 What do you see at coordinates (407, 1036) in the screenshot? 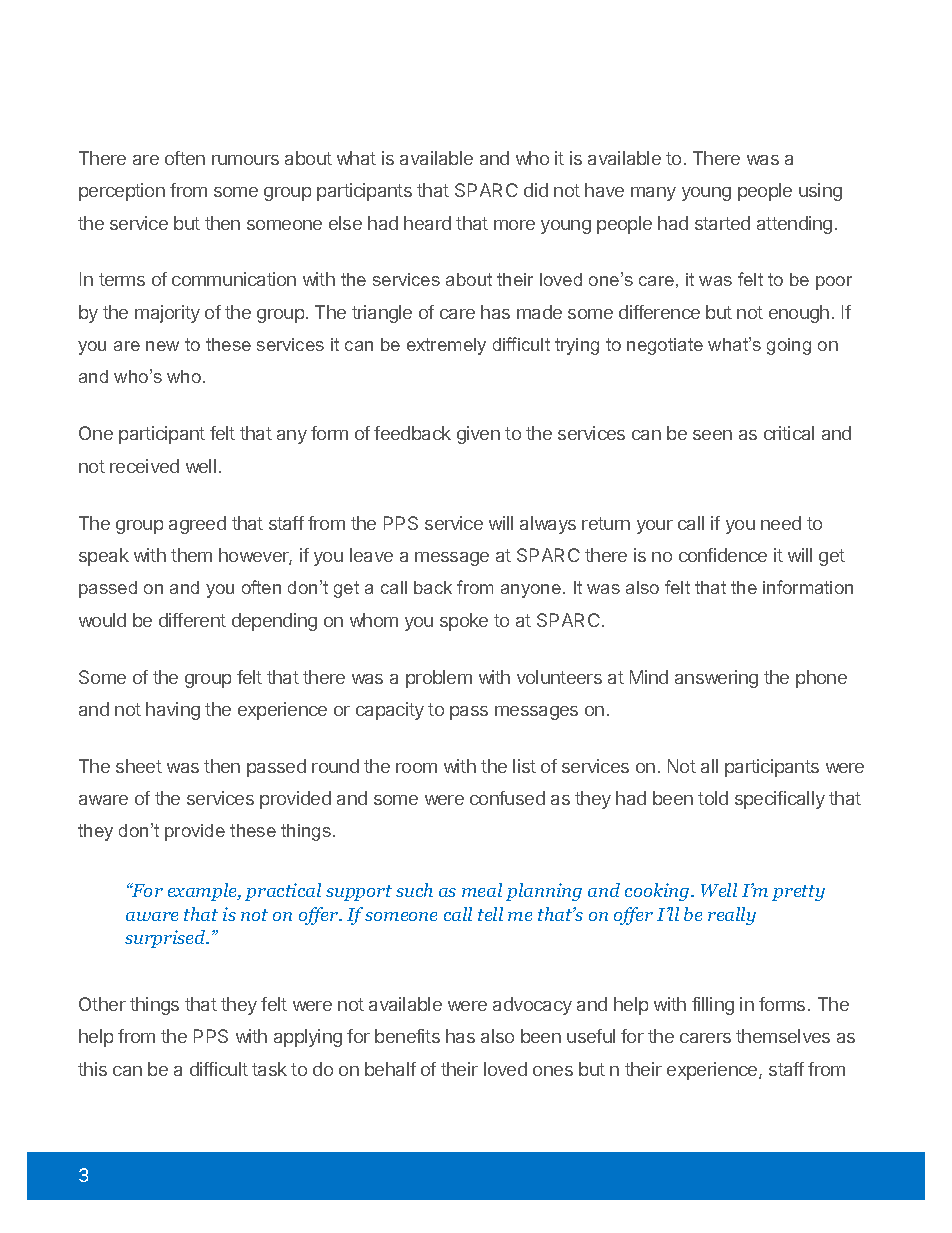
I see `benefits` at bounding box center [407, 1036].
